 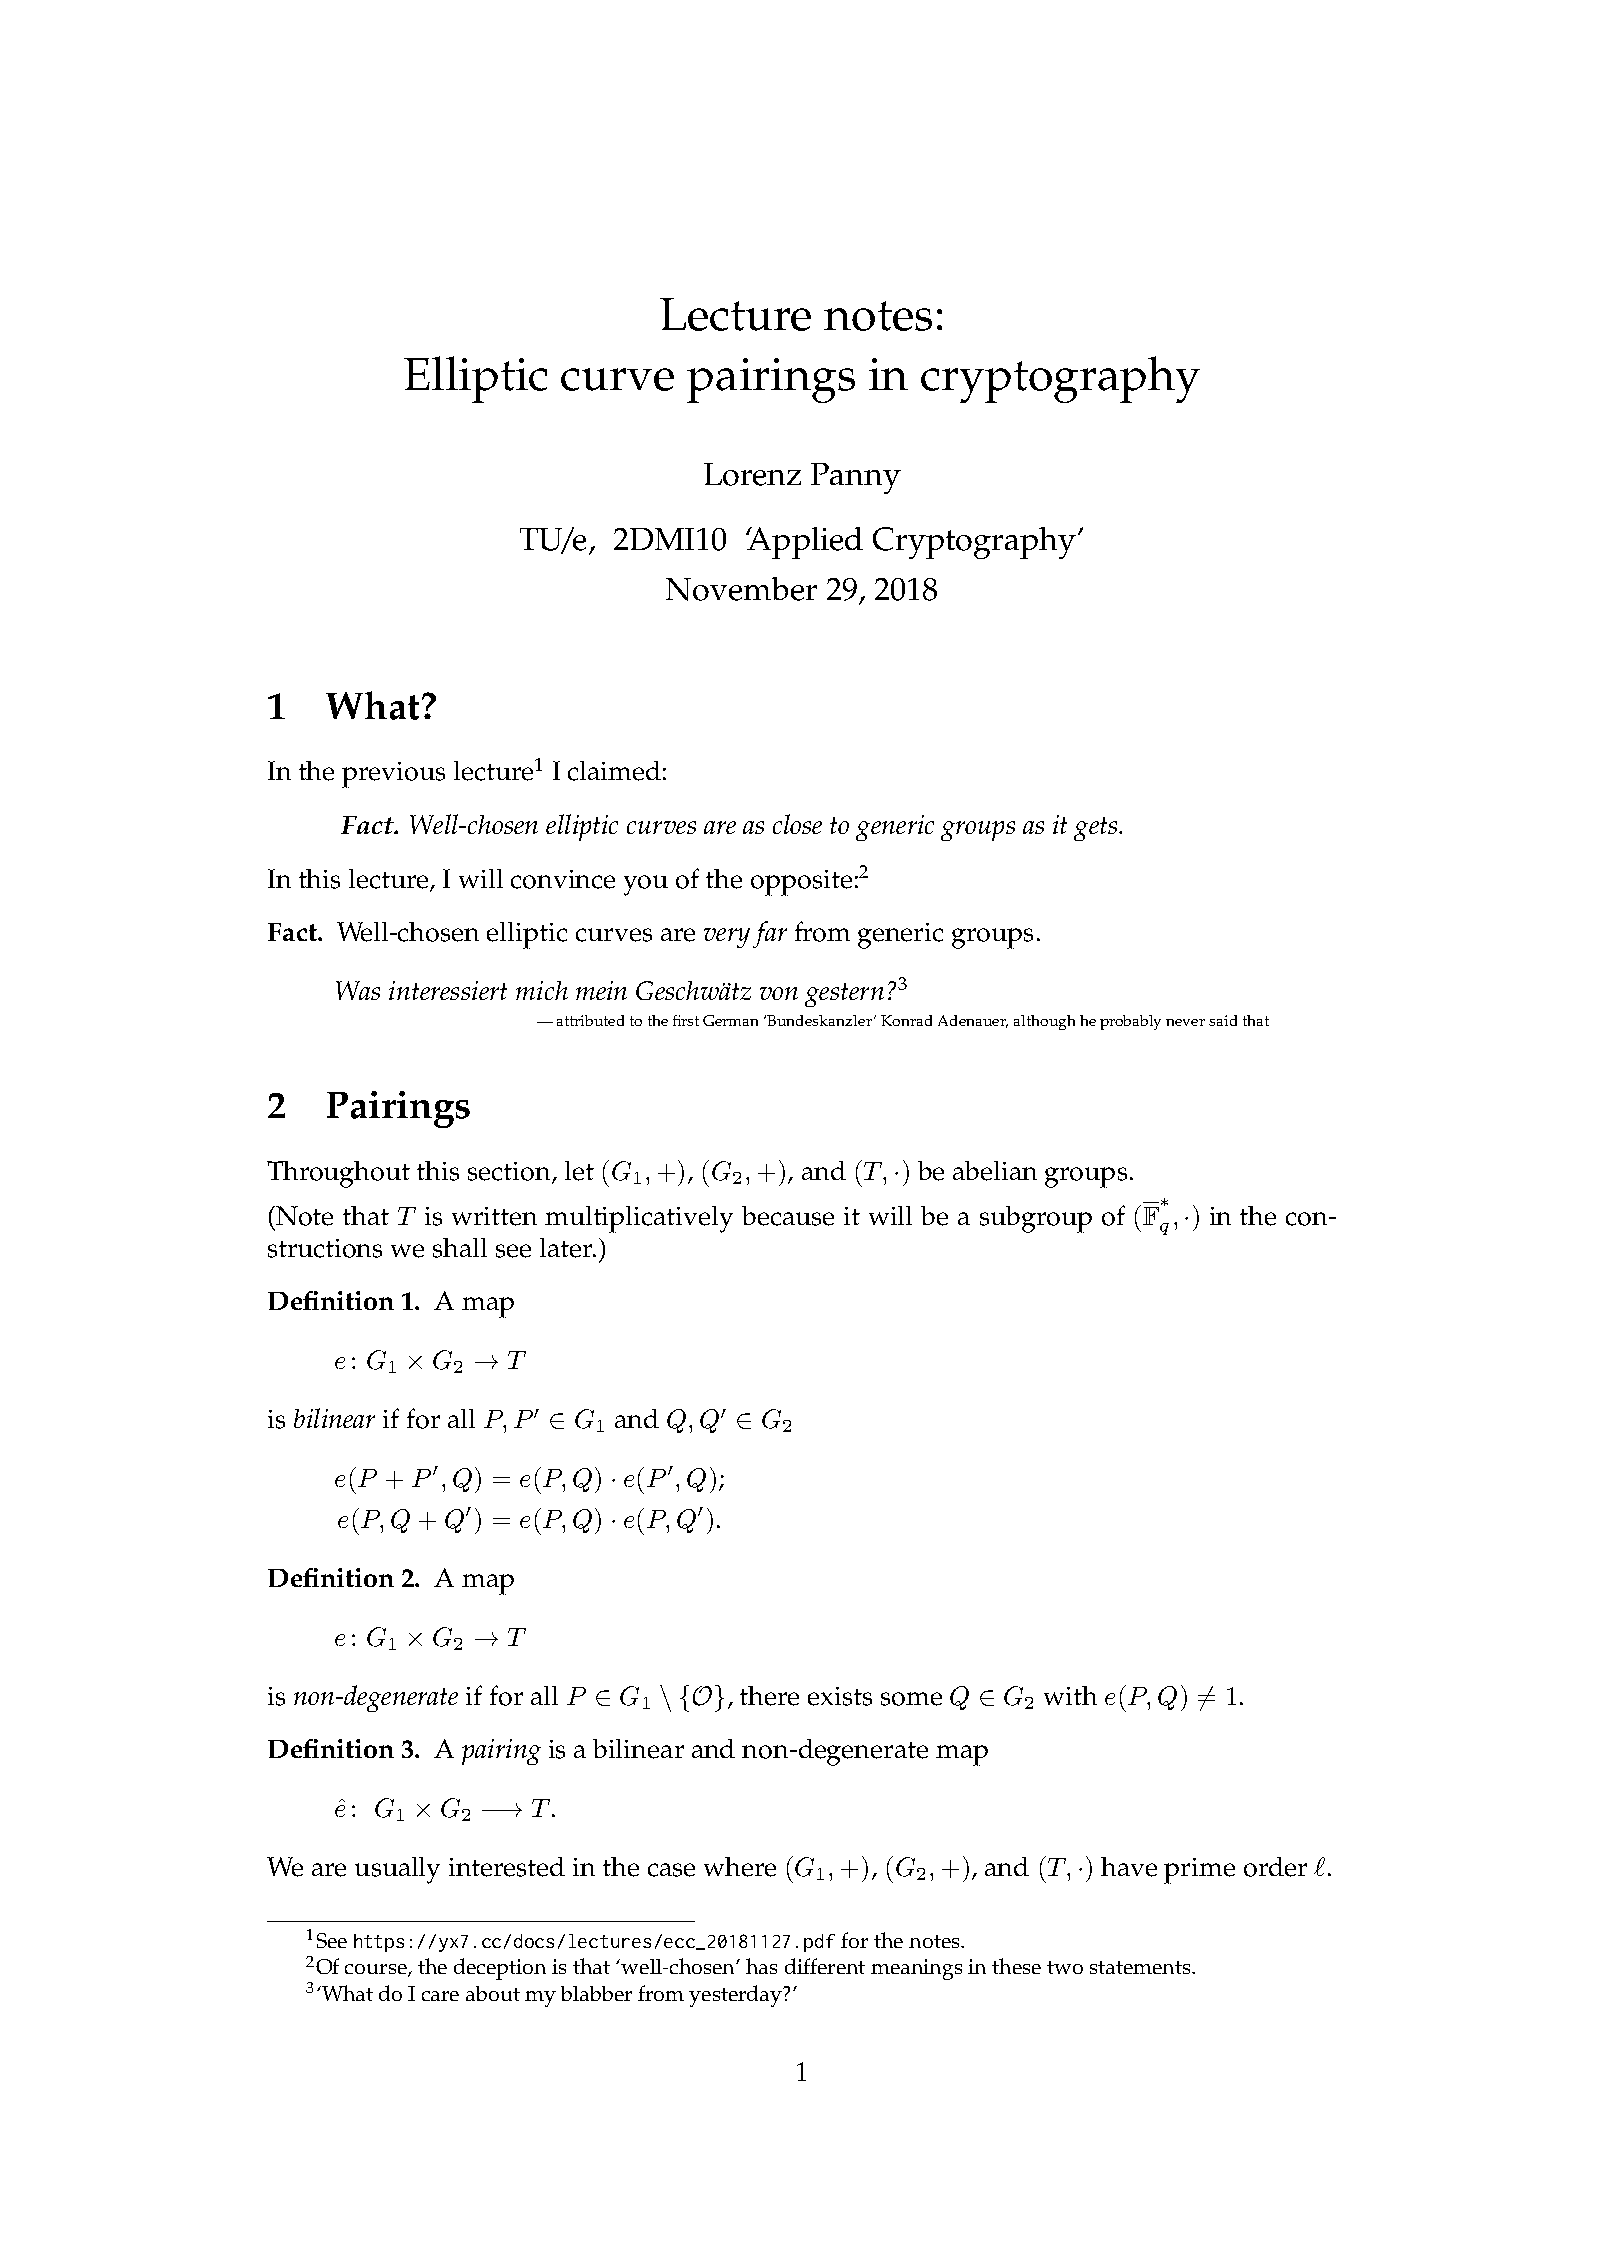 I want to click on subgroup, so click(x=1036, y=1219).
